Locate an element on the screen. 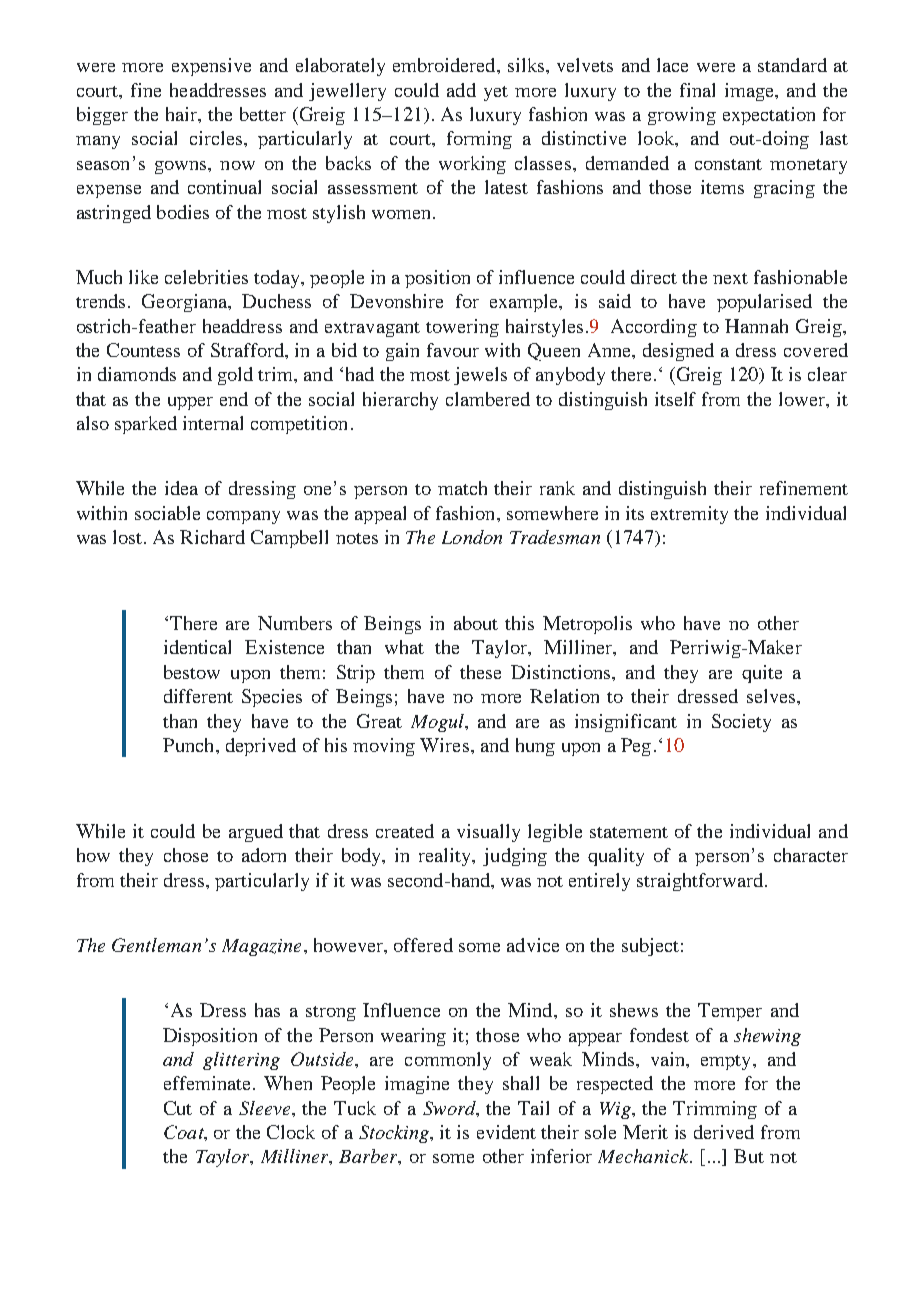  identical is located at coordinates (197, 647).
